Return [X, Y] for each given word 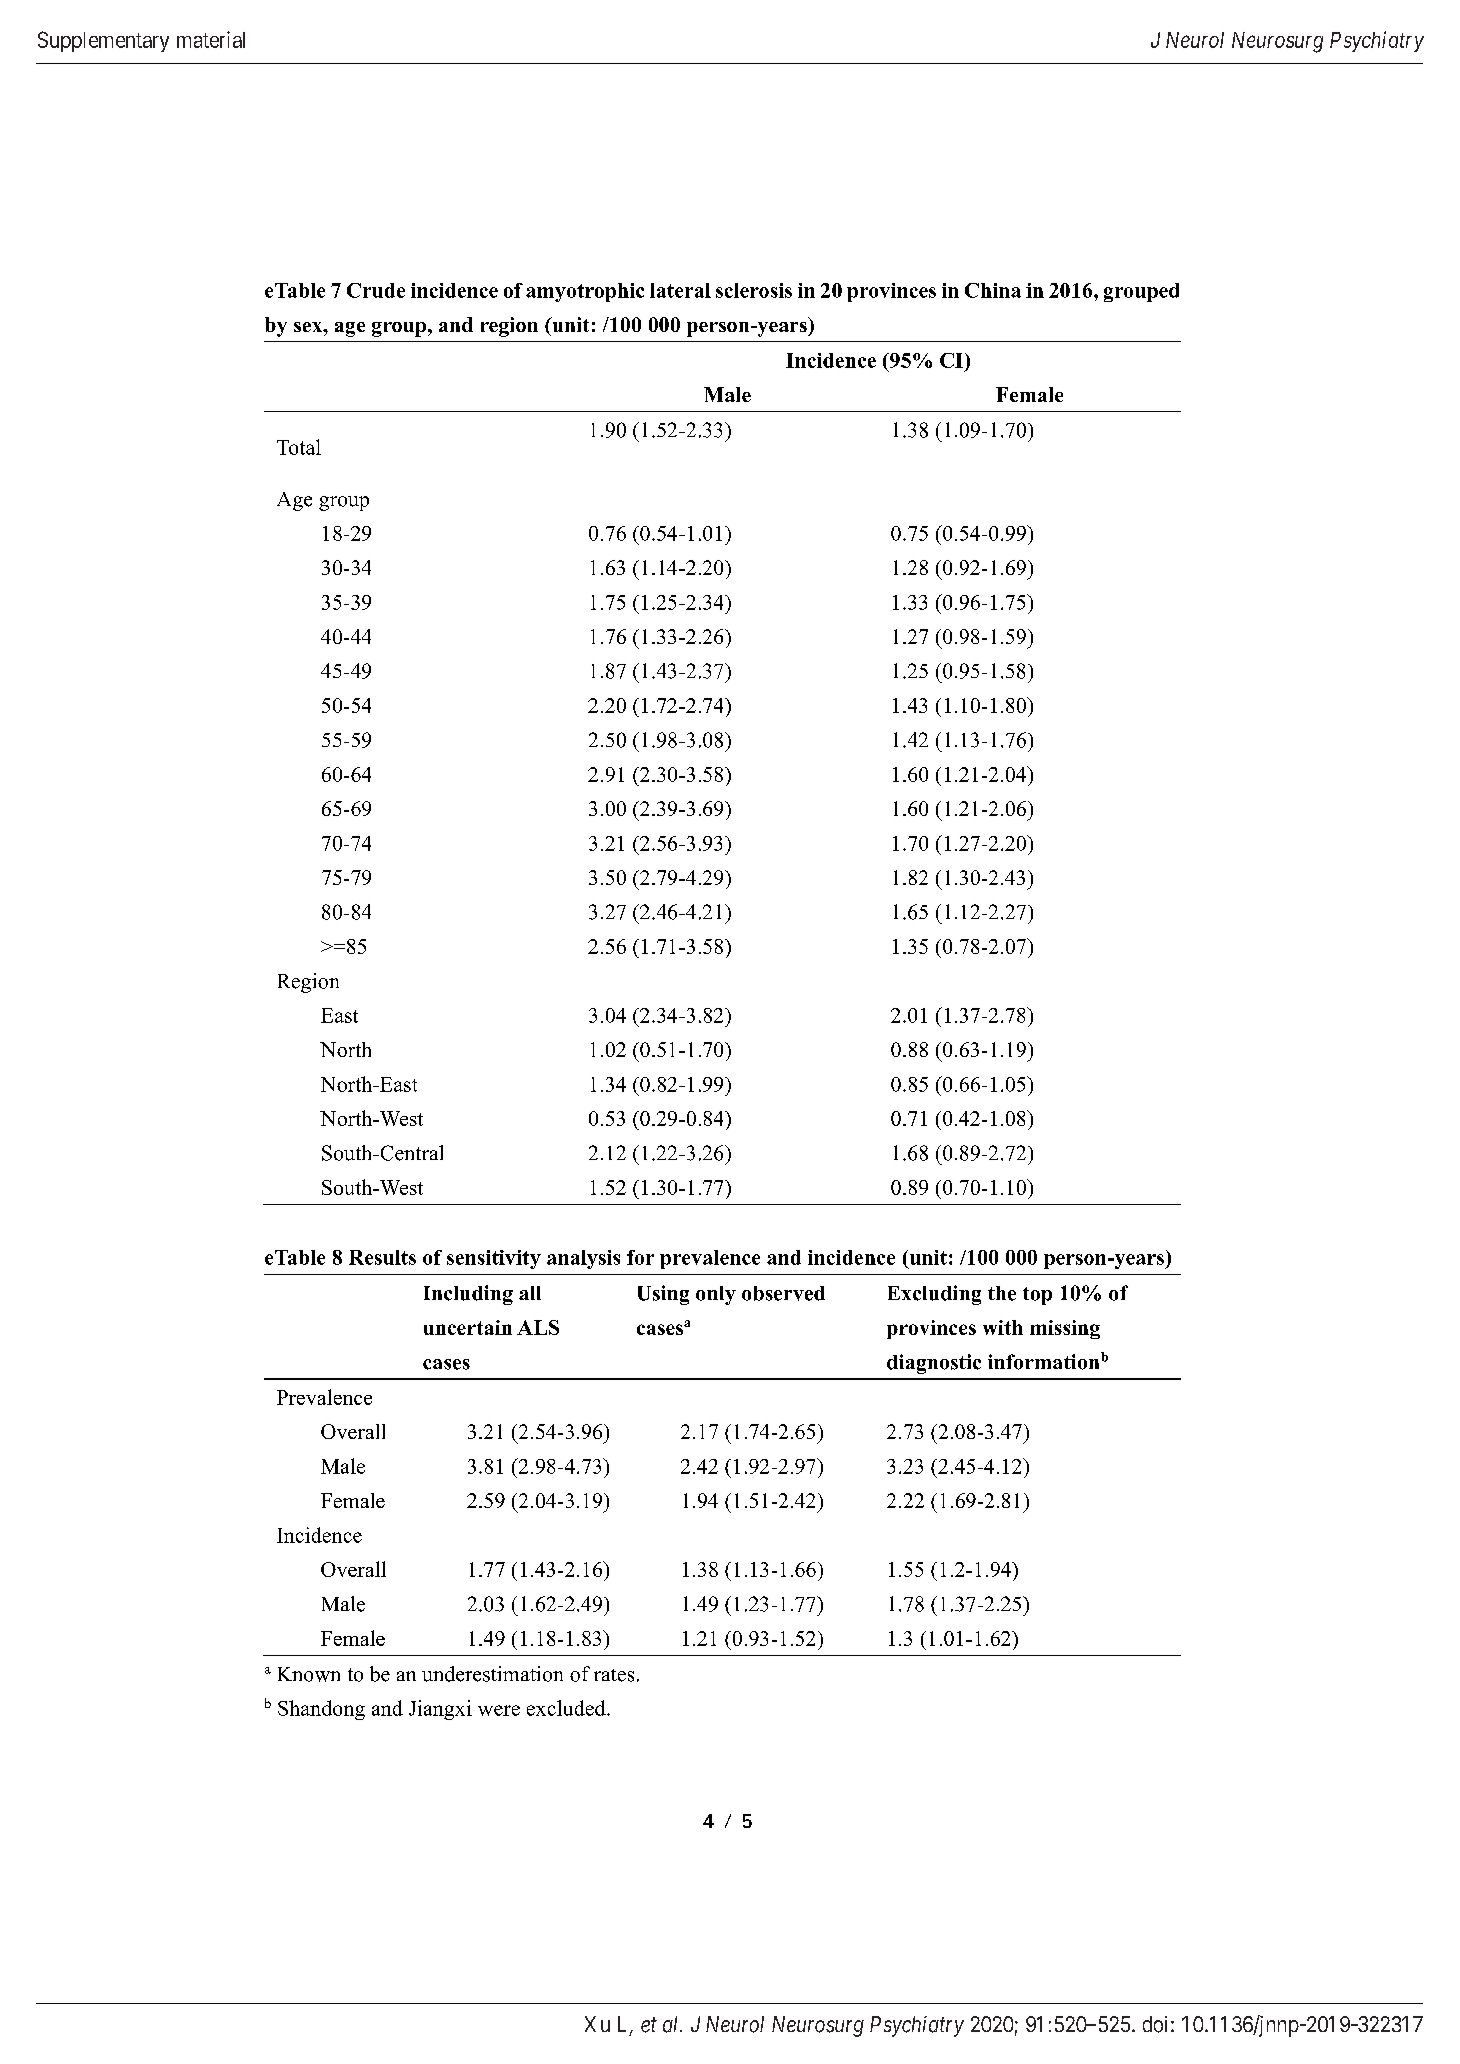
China [993, 290]
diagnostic [934, 1364]
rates [614, 1675]
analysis [583, 1259]
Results [382, 1257]
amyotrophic [585, 292]
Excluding [934, 1295]
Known [309, 1674]
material [211, 39]
